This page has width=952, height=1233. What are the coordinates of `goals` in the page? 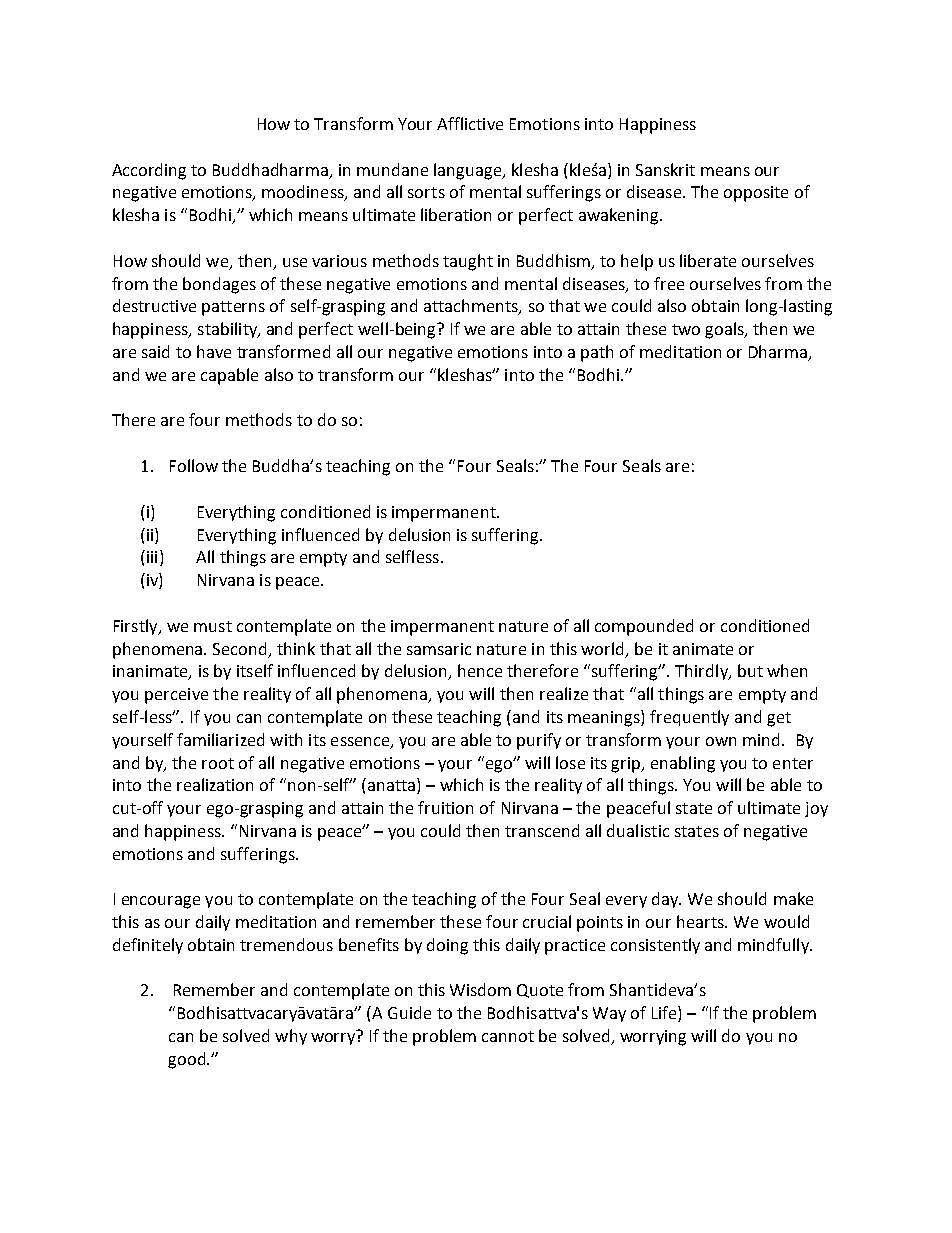 It's located at (725, 330).
